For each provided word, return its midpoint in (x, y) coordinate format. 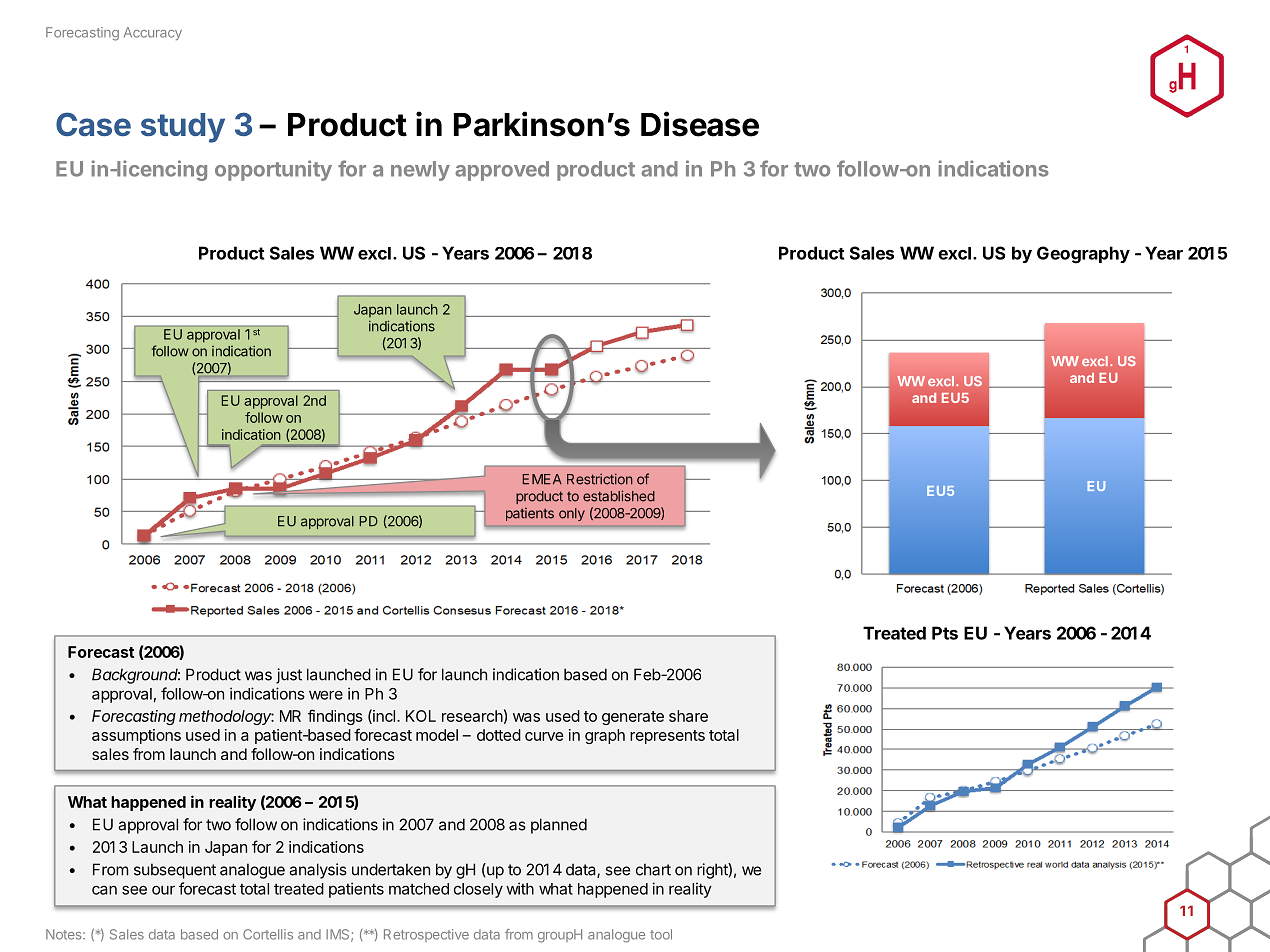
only (572, 514)
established (619, 496)
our (163, 890)
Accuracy (153, 33)
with (520, 888)
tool (661, 934)
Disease (700, 124)
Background (136, 676)
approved (502, 171)
